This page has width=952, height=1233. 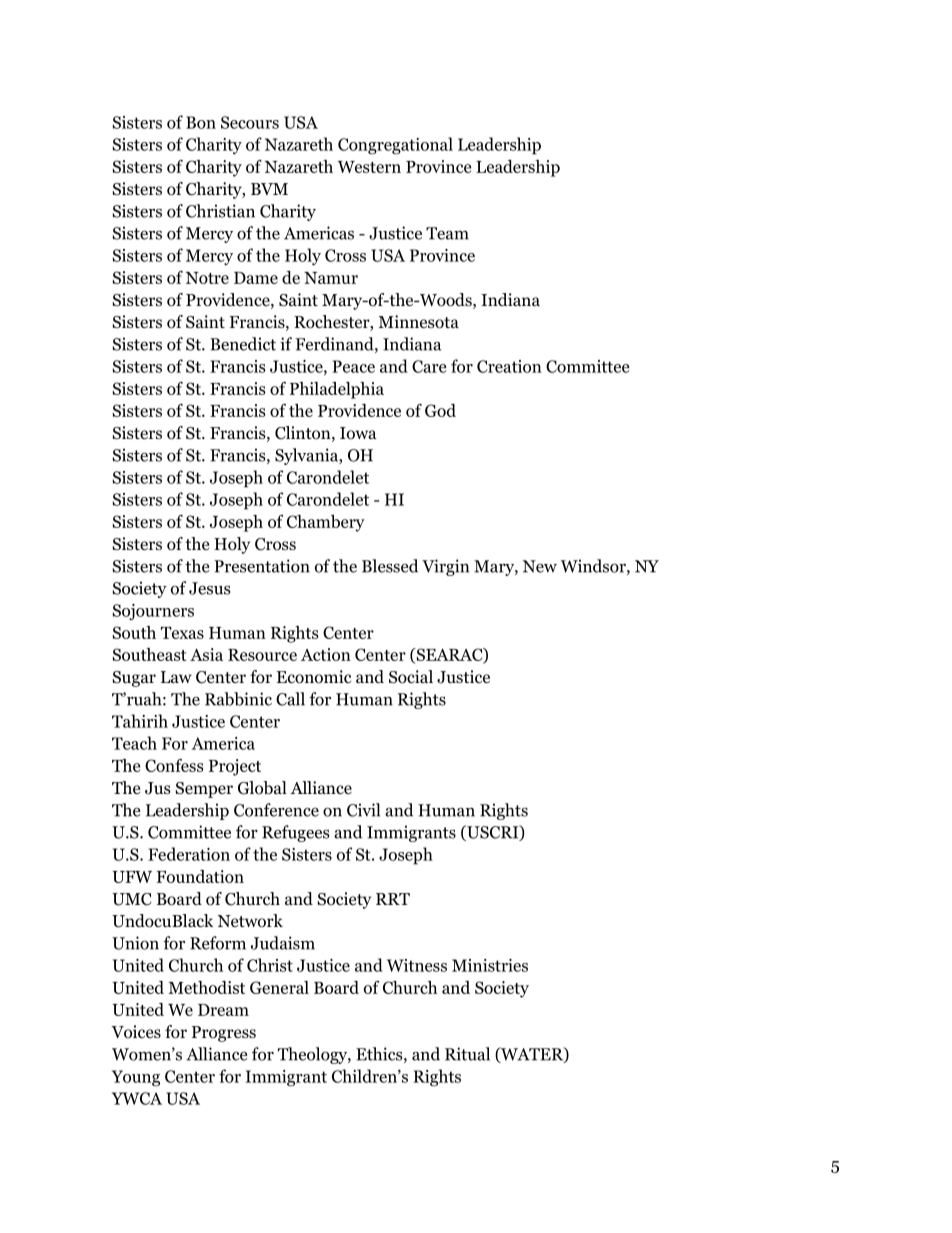 I want to click on Action, so click(x=326, y=654).
